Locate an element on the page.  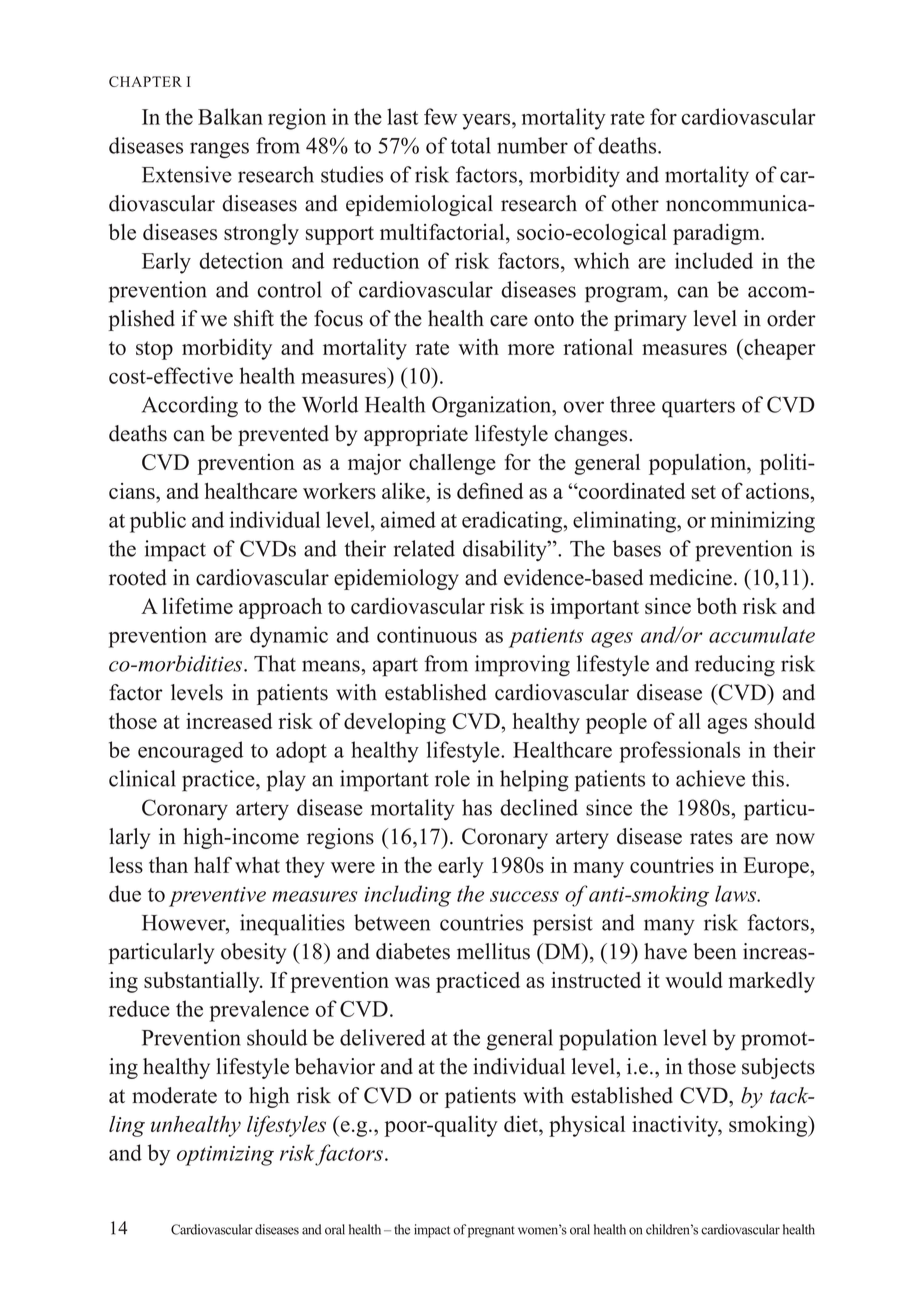
Balkan is located at coordinates (230, 116).
